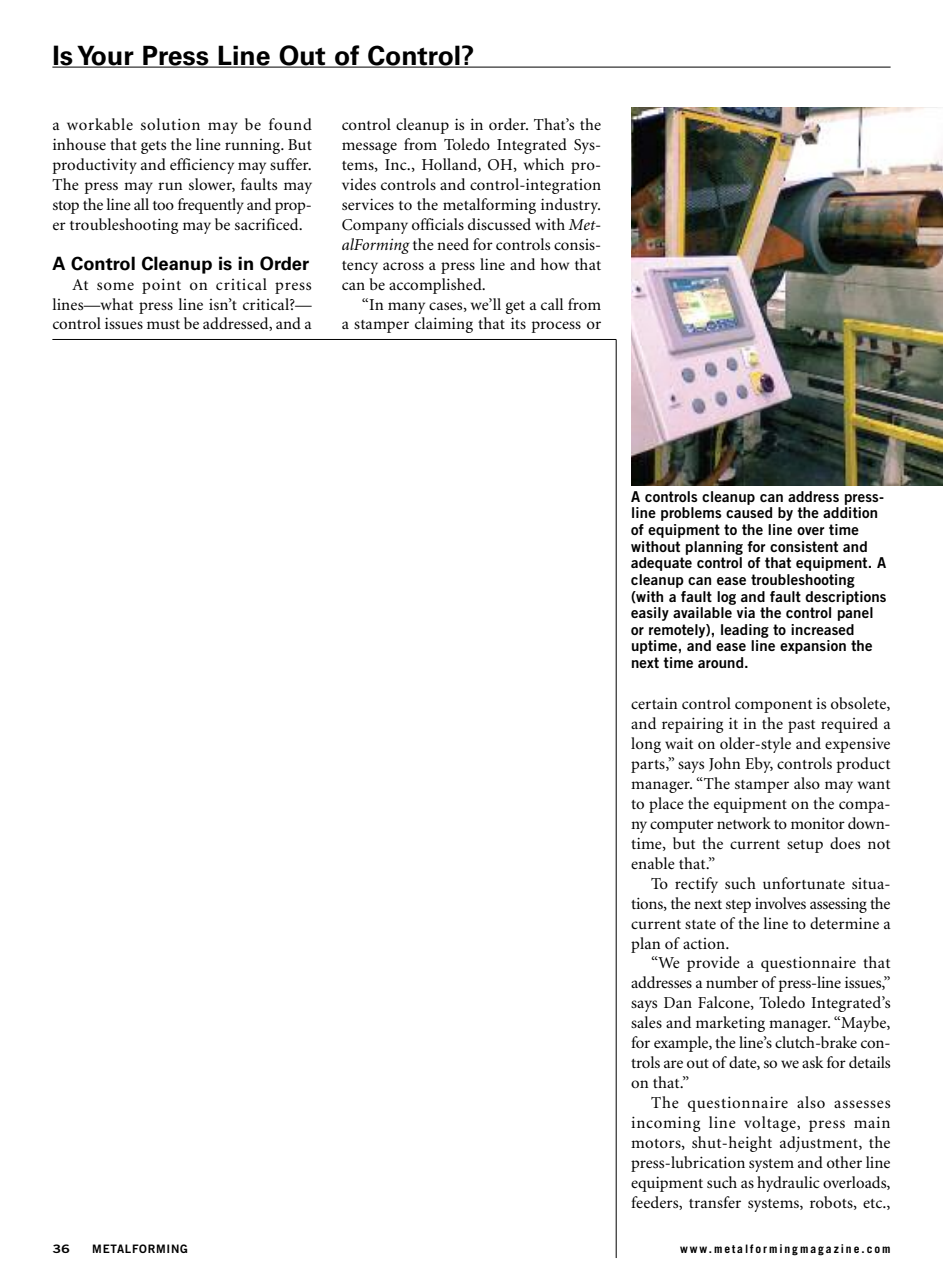 The image size is (943, 1288). Describe the element at coordinates (813, 647) in the screenshot. I see `expansion` at that location.
